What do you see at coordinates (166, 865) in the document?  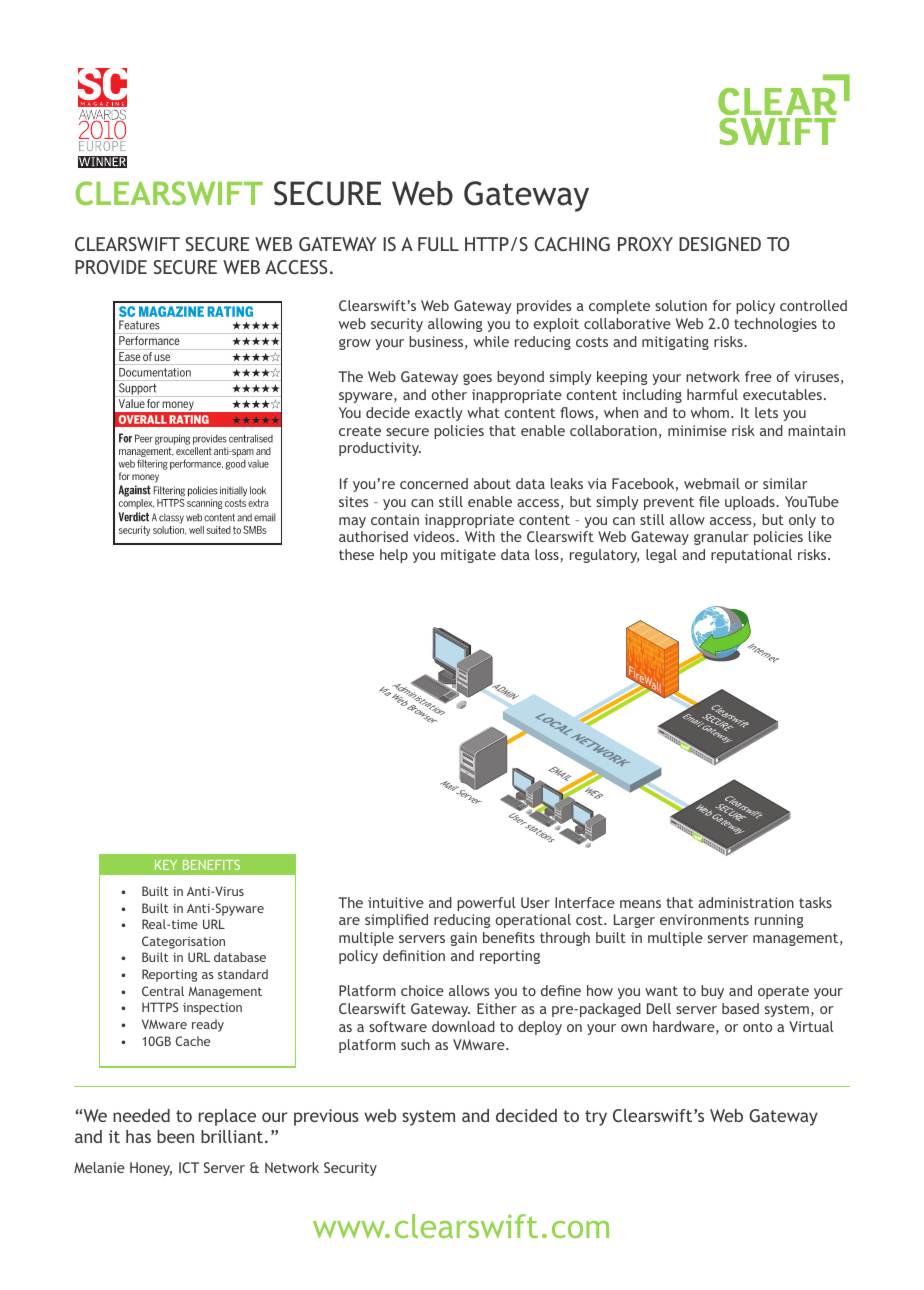 I see `KEY` at bounding box center [166, 865].
